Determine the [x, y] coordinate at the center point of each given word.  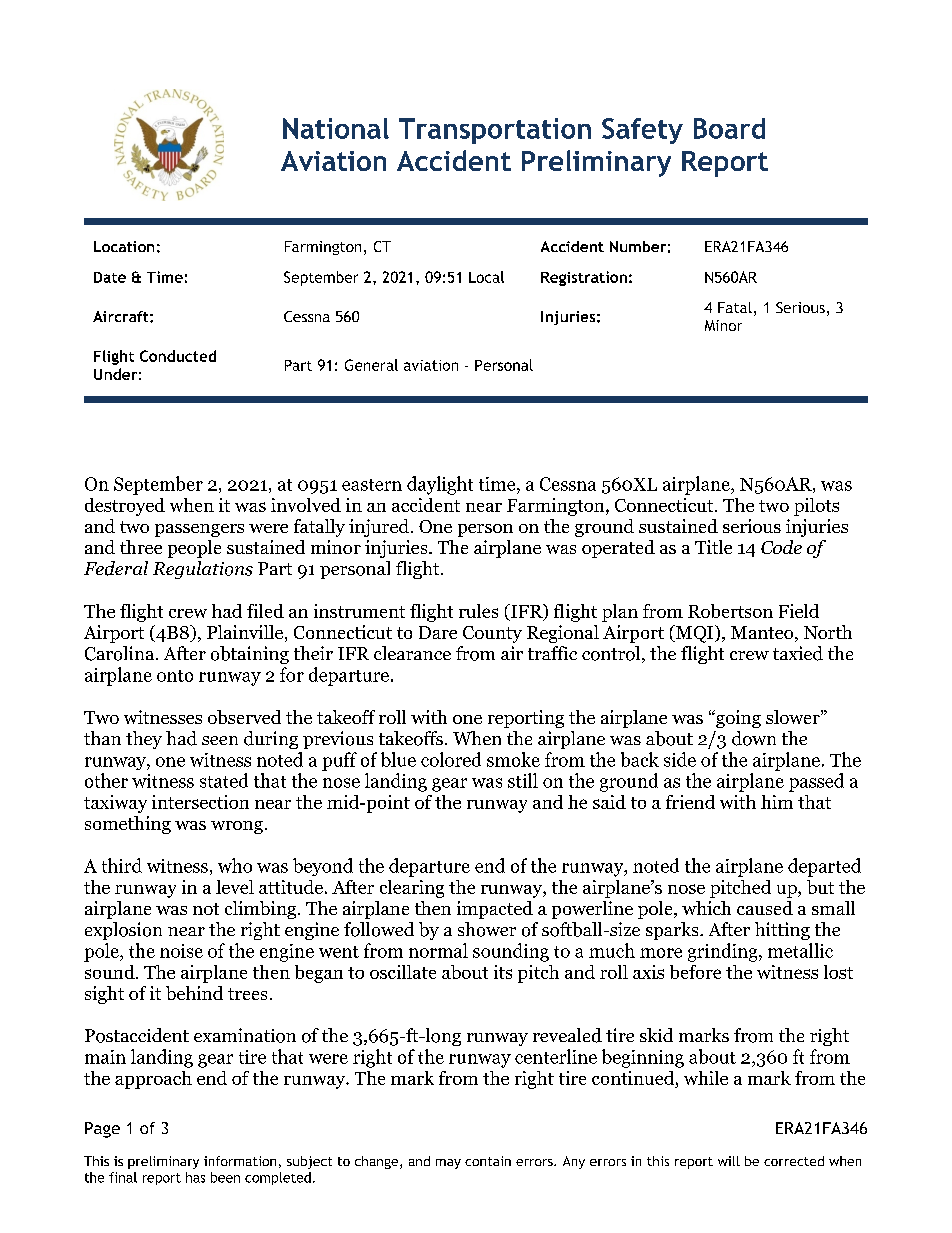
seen [220, 740]
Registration [584, 278]
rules [478, 611]
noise [181, 951]
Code [781, 547]
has [195, 1177]
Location [124, 246]
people [194, 549]
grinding [724, 952]
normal [438, 950]
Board [729, 128]
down [754, 738]
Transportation [495, 131]
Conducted [178, 356]
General [371, 365]
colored [451, 759]
